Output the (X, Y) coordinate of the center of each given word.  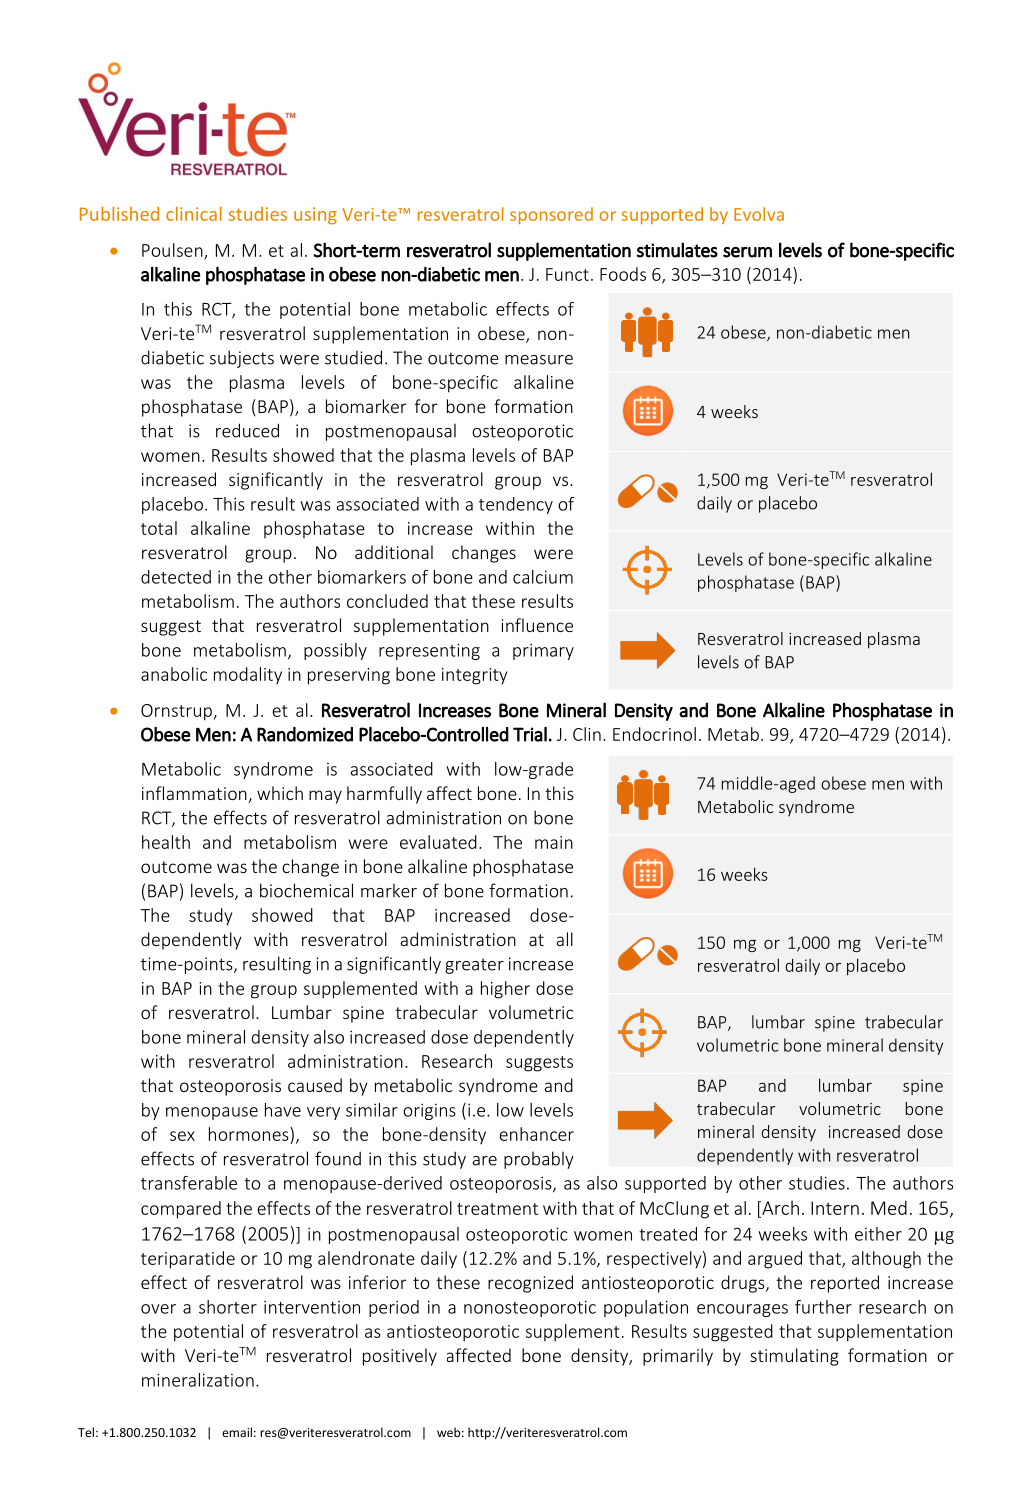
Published (119, 213)
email (237, 1432)
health (166, 842)
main (554, 842)
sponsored (551, 215)
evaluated (438, 842)
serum (747, 252)
